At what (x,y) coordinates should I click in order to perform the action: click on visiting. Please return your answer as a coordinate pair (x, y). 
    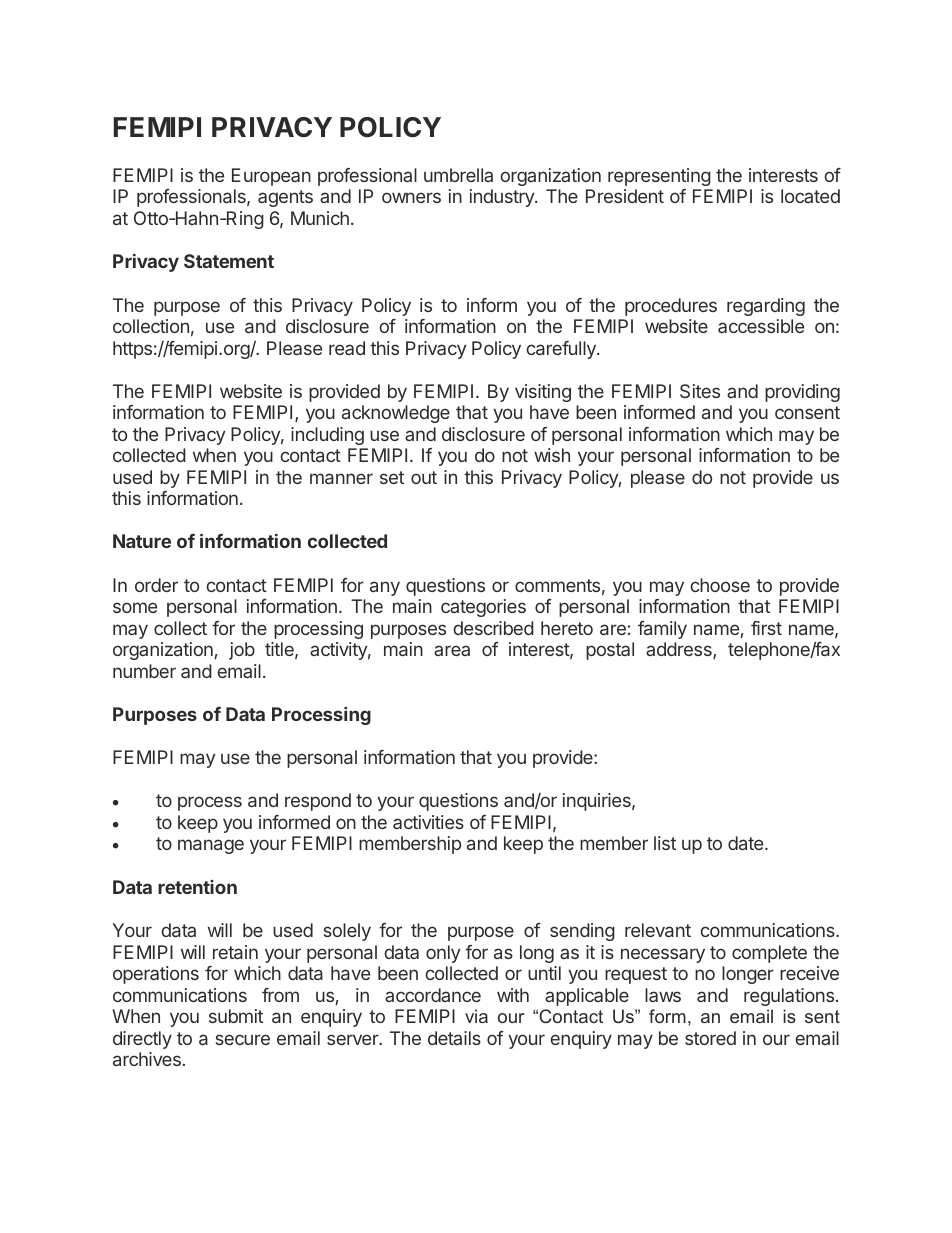
    Looking at the image, I should click on (543, 393).
